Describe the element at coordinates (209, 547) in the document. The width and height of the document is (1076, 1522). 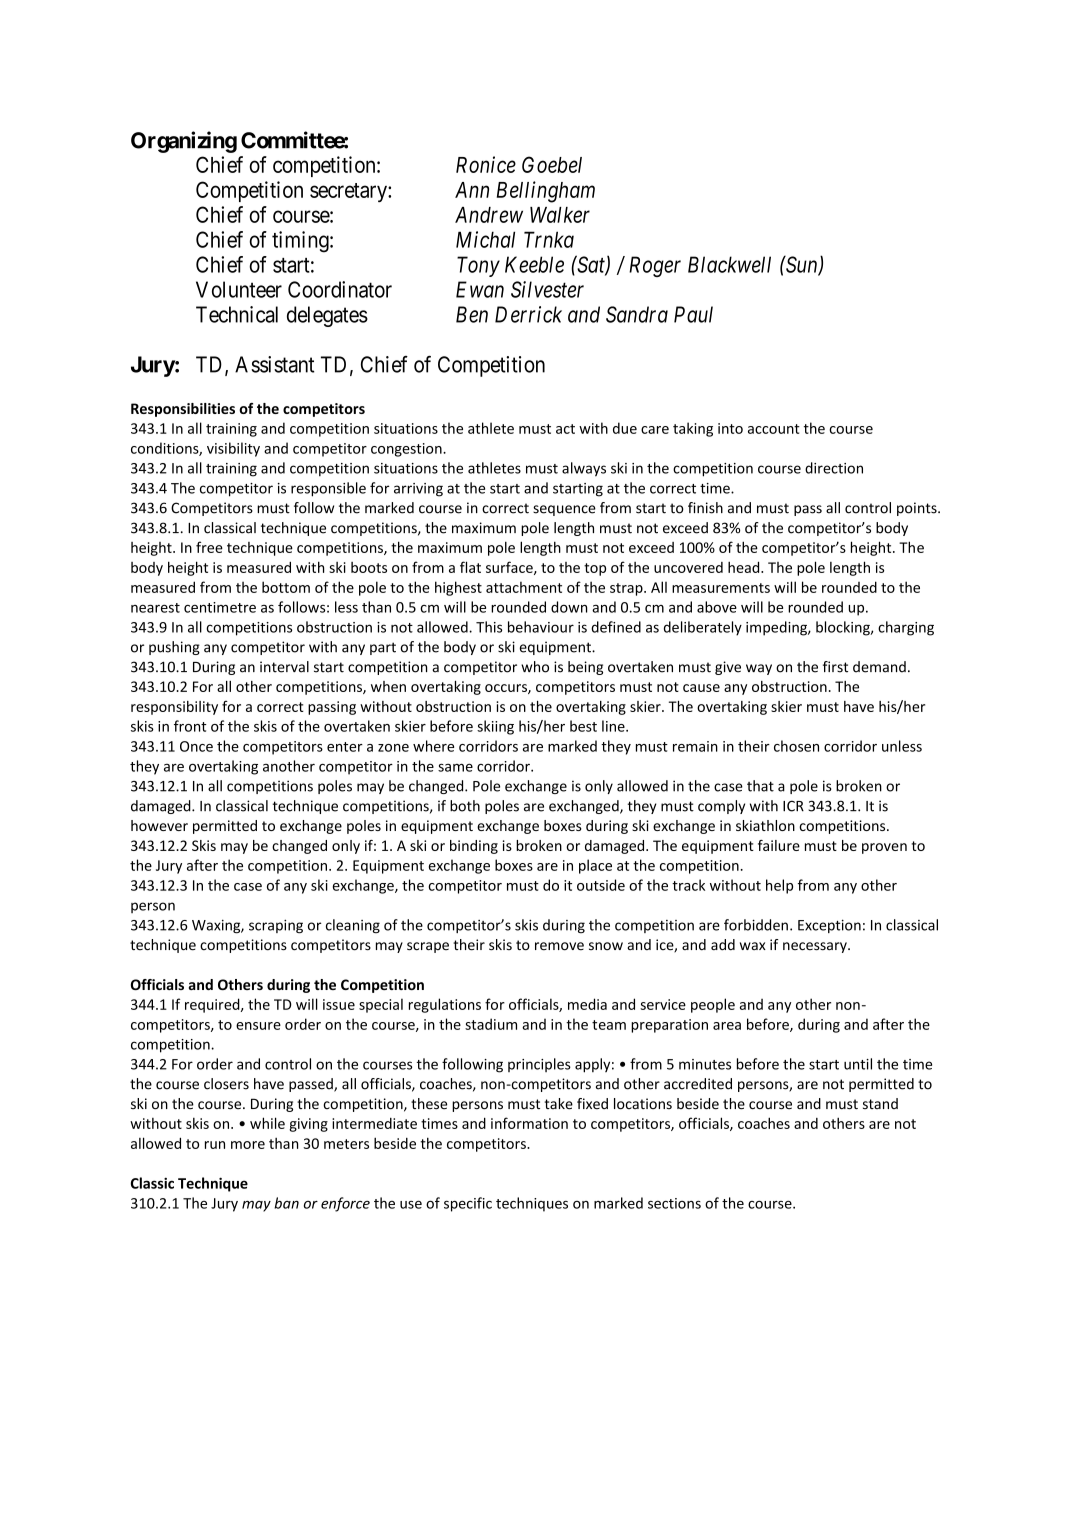
I see `free` at that location.
